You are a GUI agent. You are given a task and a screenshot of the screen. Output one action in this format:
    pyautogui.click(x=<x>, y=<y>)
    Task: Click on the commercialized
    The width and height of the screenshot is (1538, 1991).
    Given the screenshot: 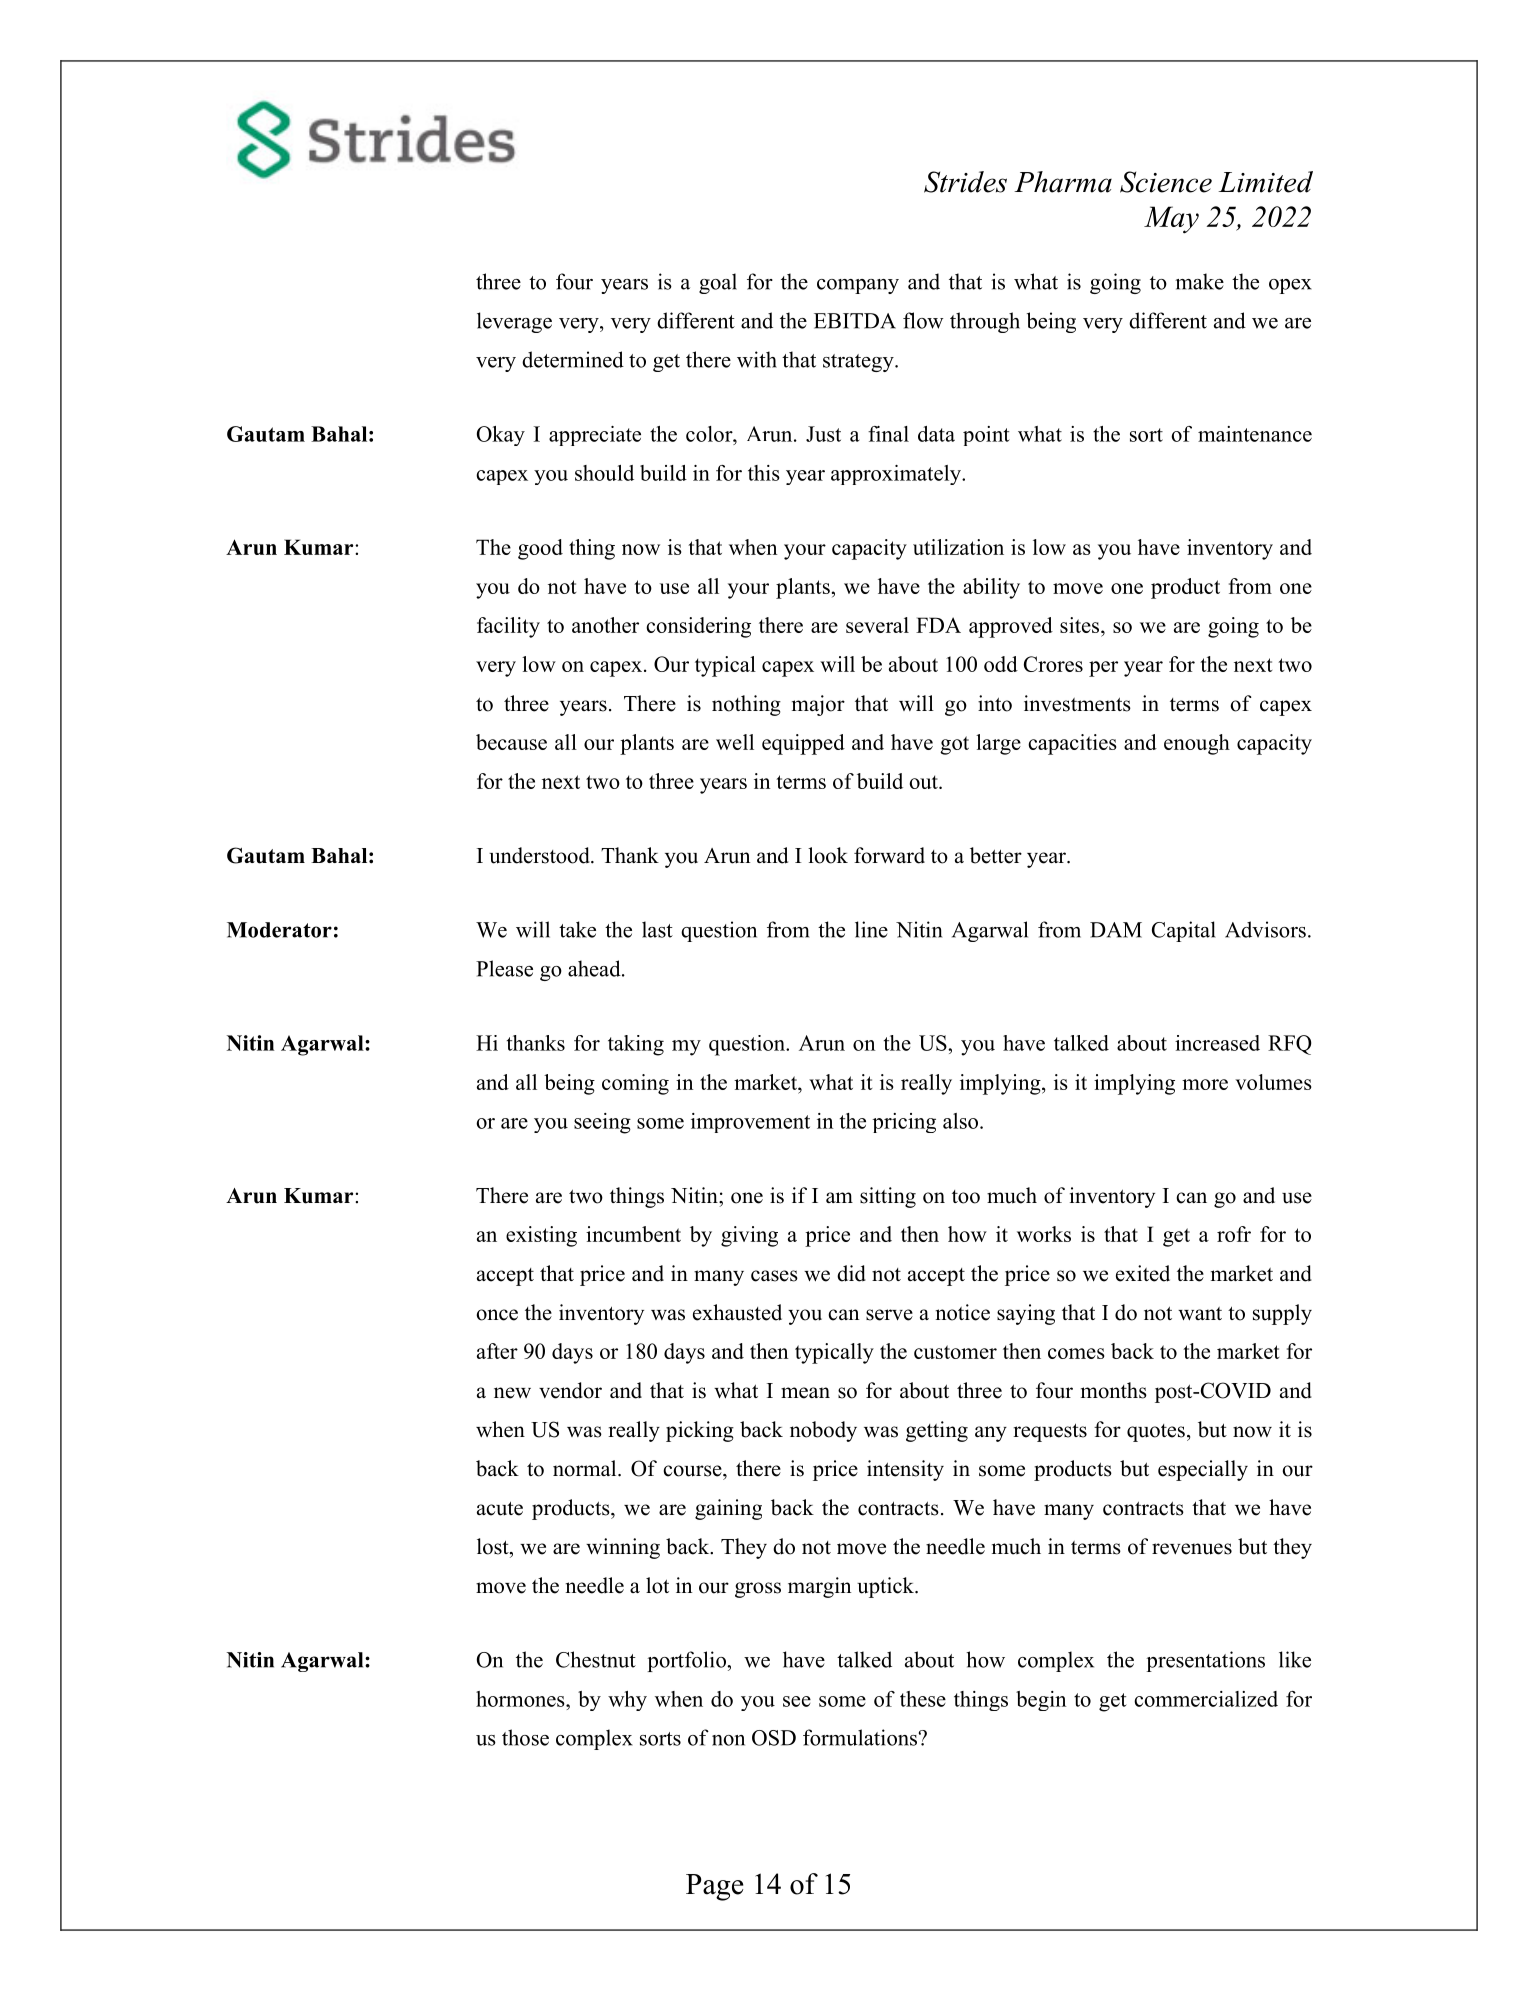 What is the action you would take?
    pyautogui.click(x=1206, y=1699)
